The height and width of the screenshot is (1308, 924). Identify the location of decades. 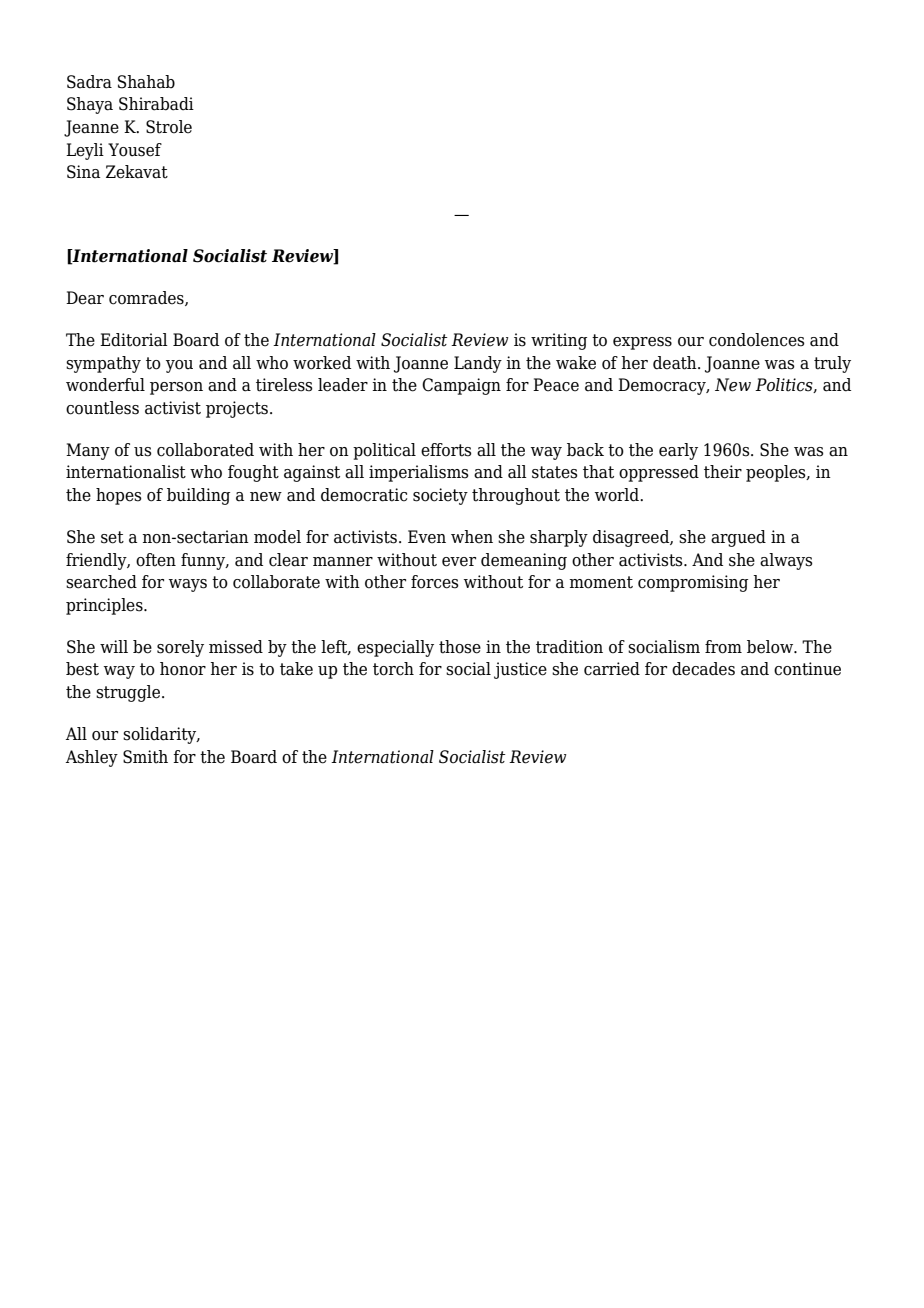
(703, 669).
